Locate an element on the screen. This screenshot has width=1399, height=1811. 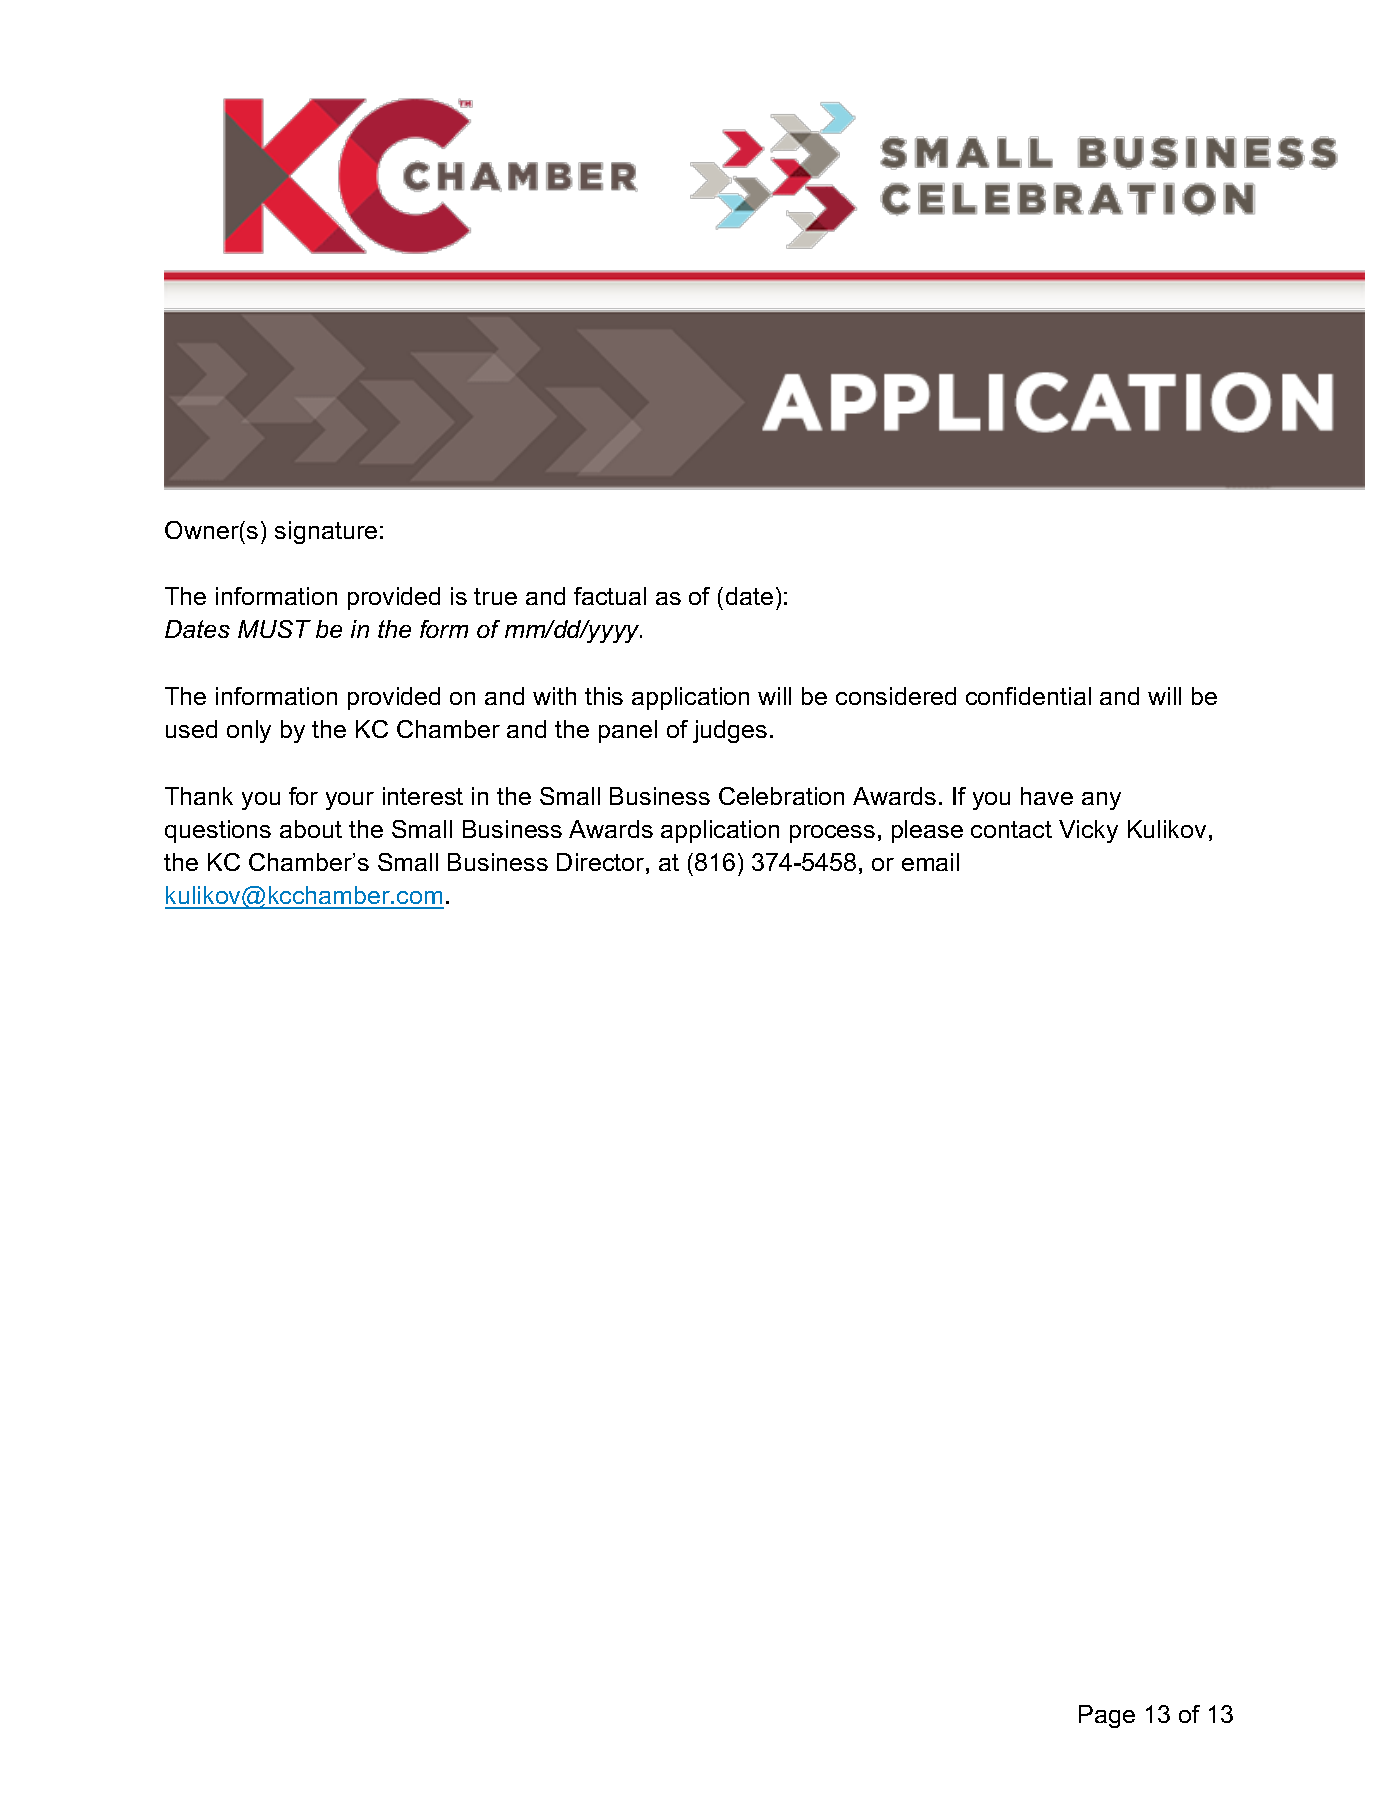
signature is located at coordinates (326, 532).
